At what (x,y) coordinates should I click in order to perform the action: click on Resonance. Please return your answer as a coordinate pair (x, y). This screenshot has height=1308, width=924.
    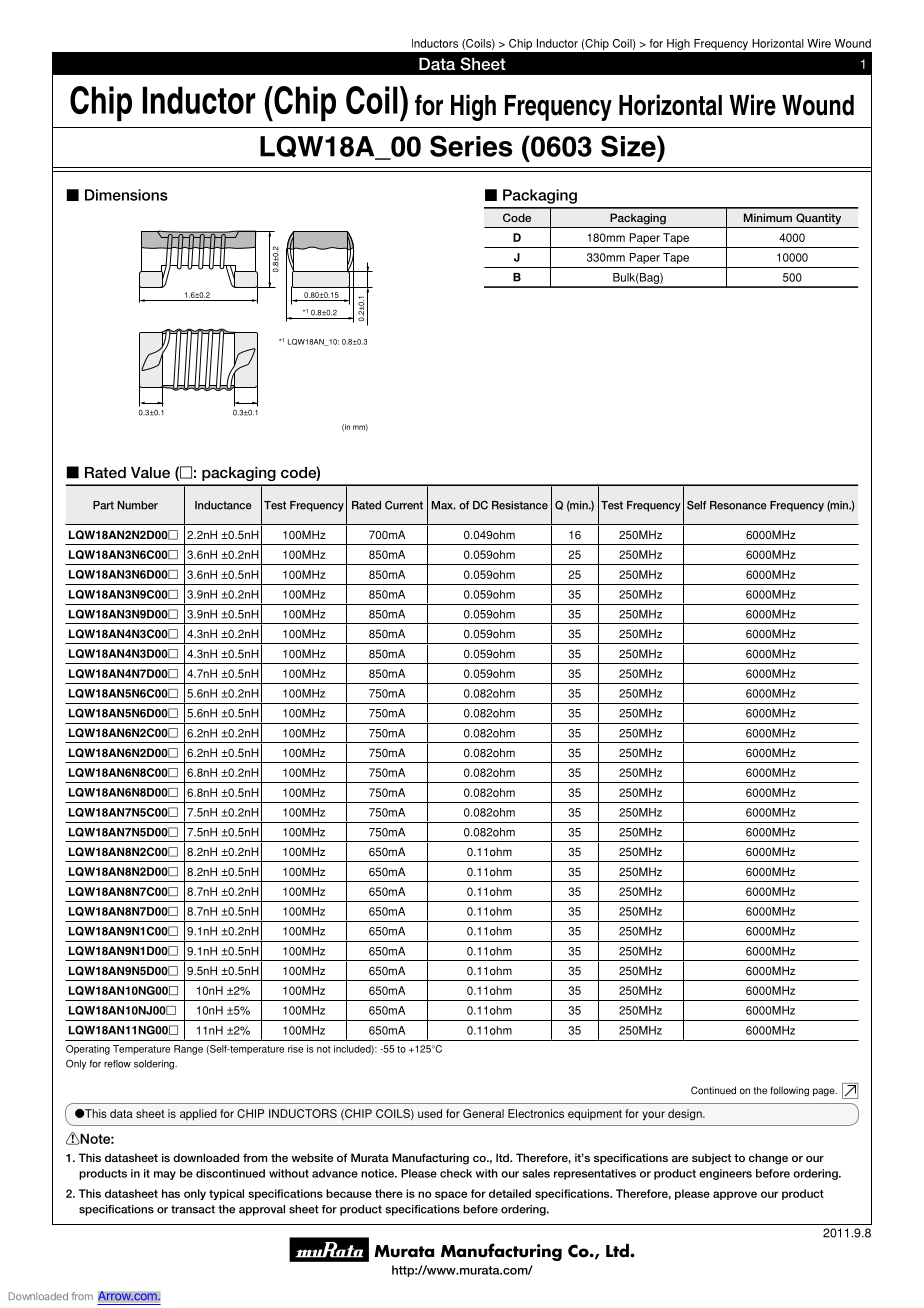
    Looking at the image, I should click on (738, 505).
